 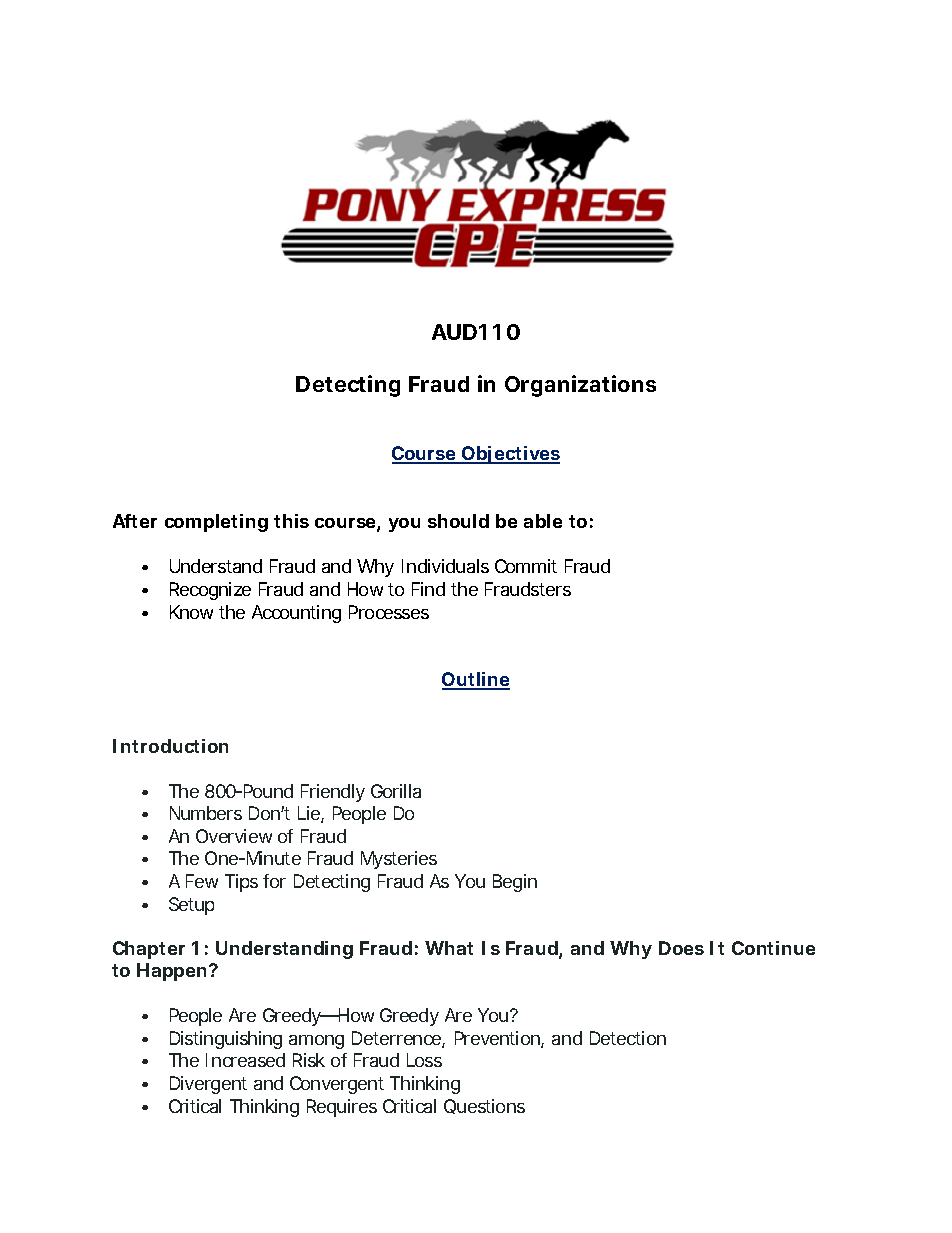 What do you see at coordinates (580, 386) in the screenshot?
I see `Organizations` at bounding box center [580, 386].
